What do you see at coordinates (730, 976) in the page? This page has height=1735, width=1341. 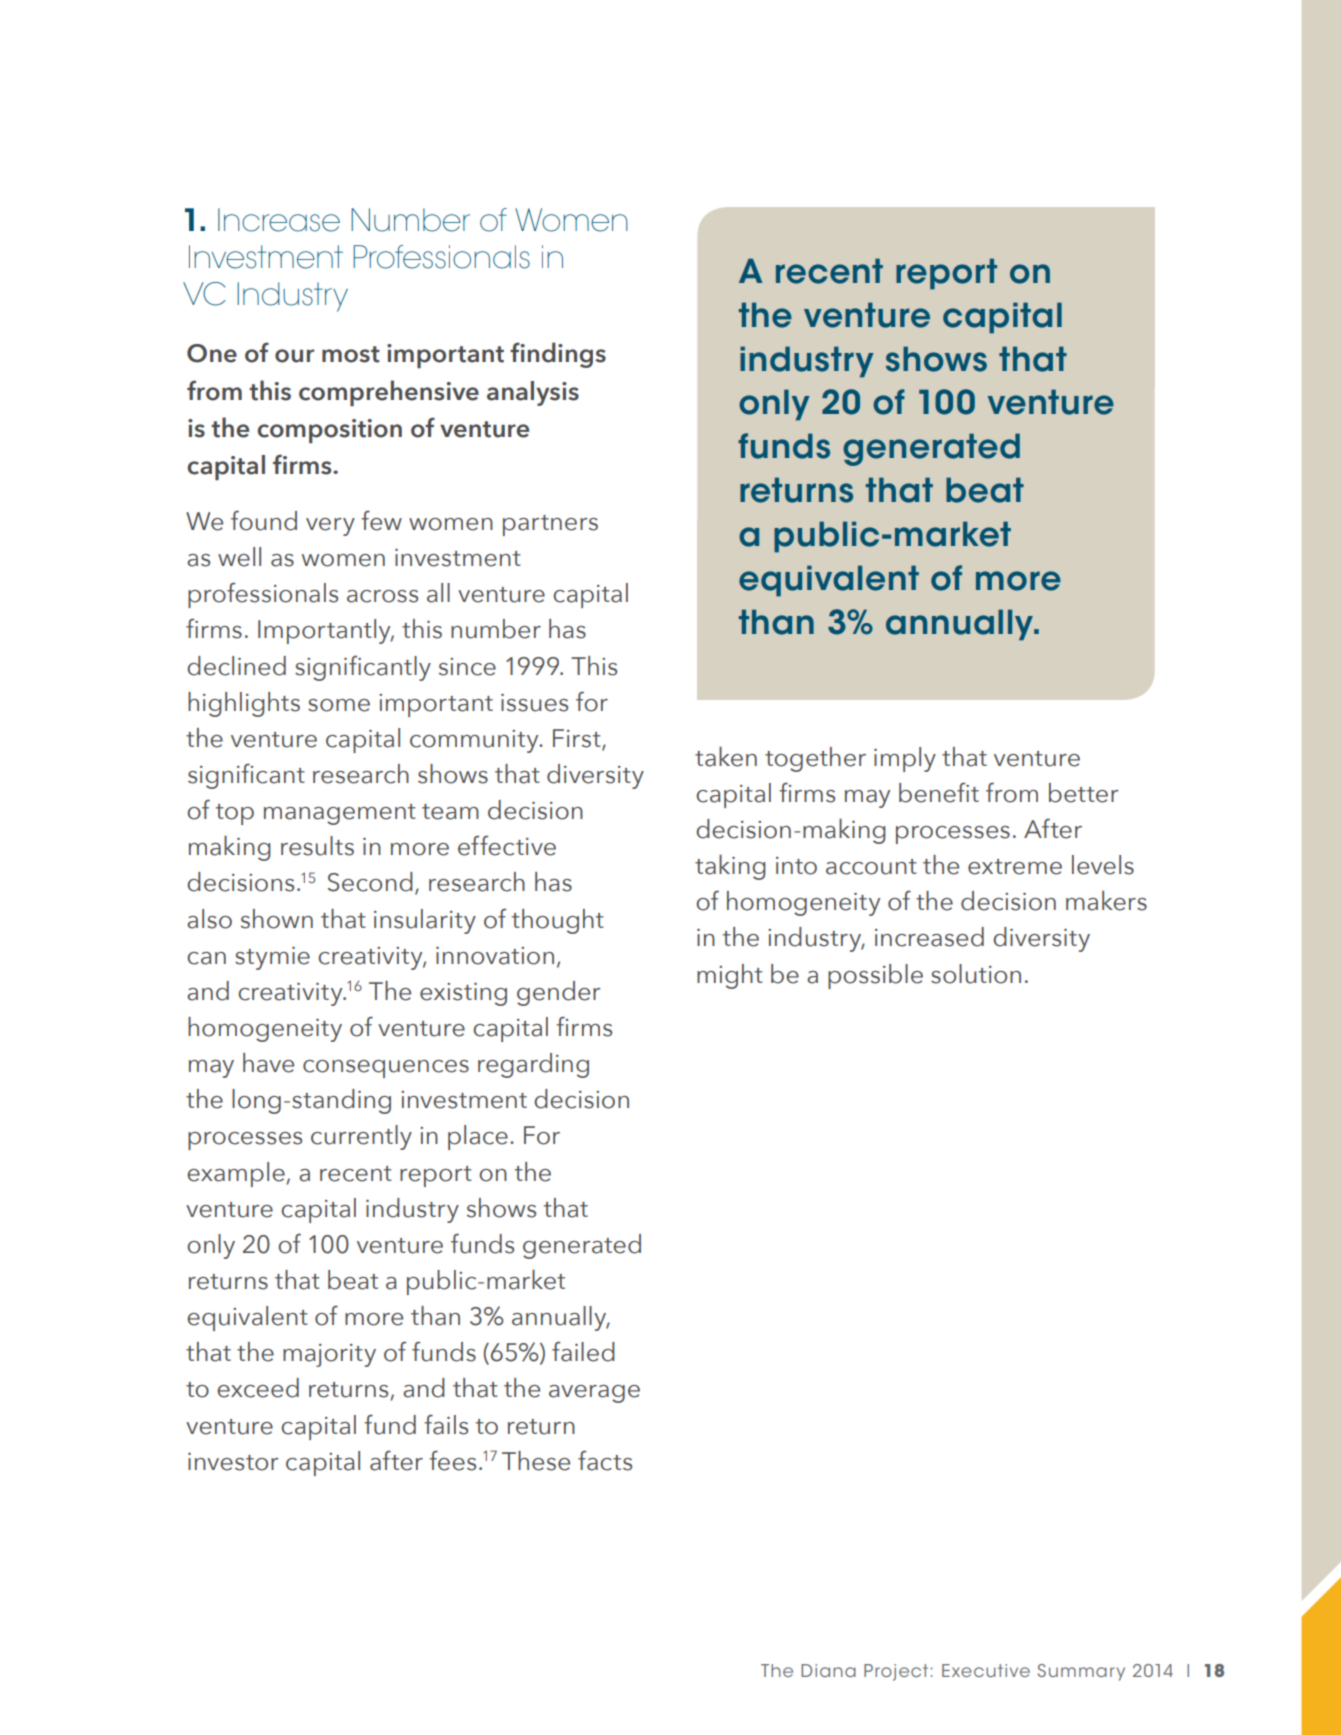 I see `might` at bounding box center [730, 976].
